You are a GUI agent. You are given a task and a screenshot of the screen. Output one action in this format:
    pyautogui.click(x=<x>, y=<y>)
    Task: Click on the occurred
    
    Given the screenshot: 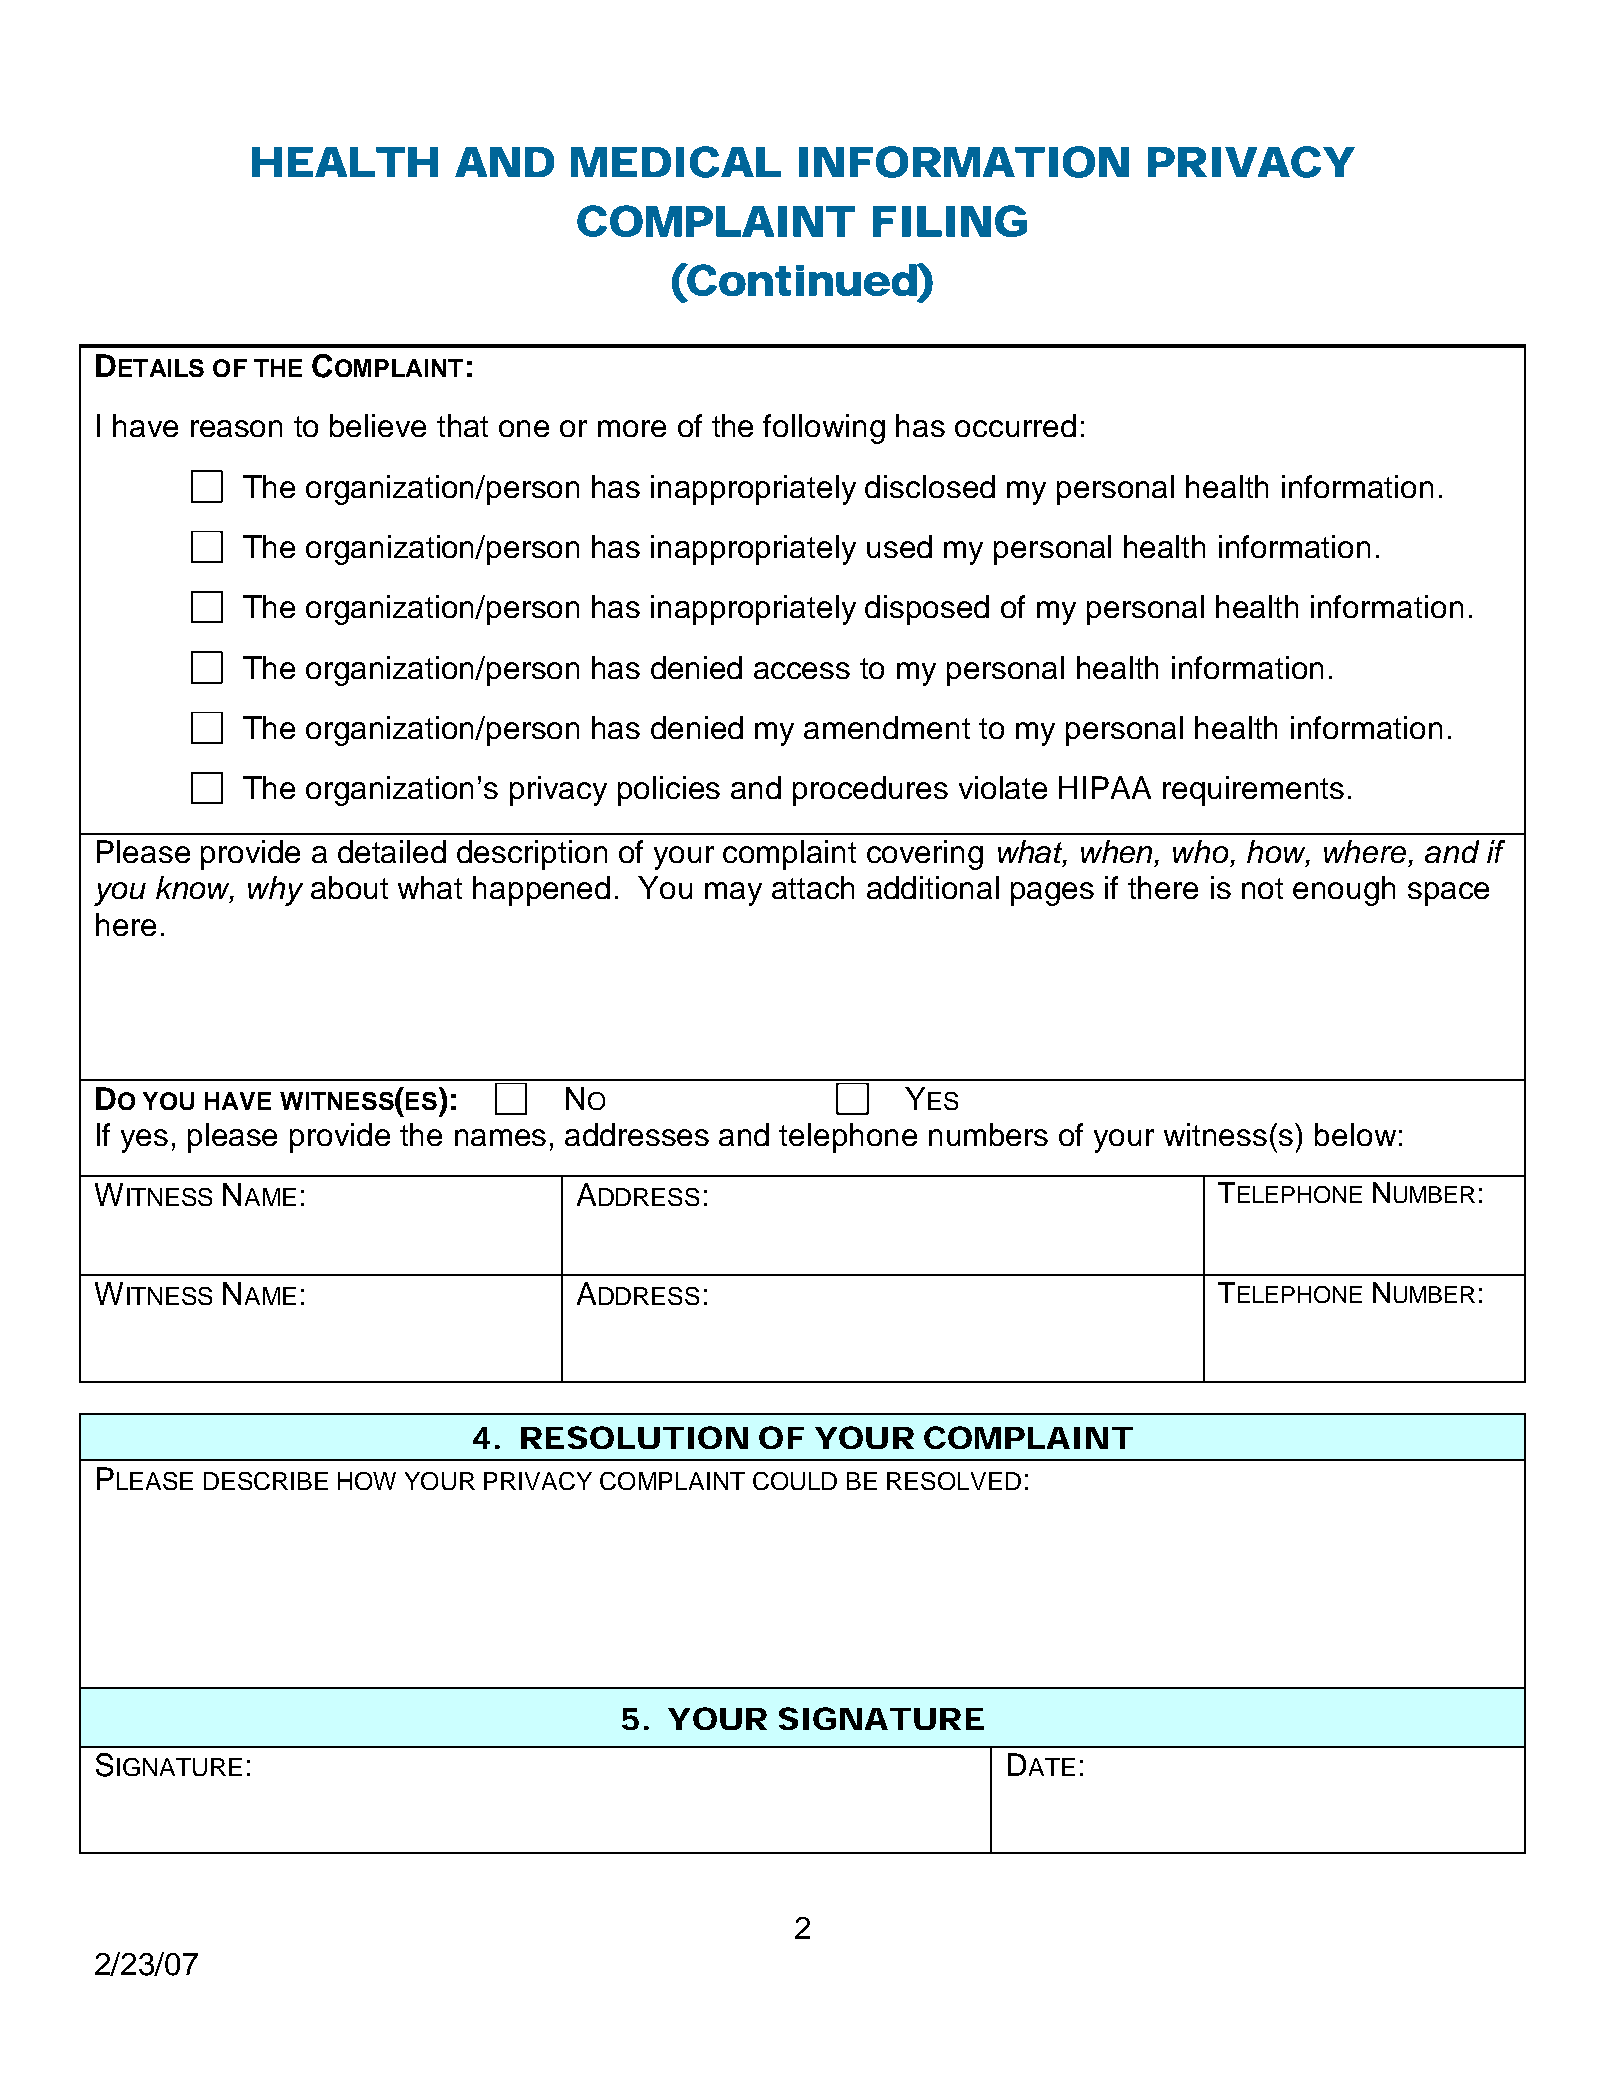 What is the action you would take?
    pyautogui.click(x=1015, y=425)
